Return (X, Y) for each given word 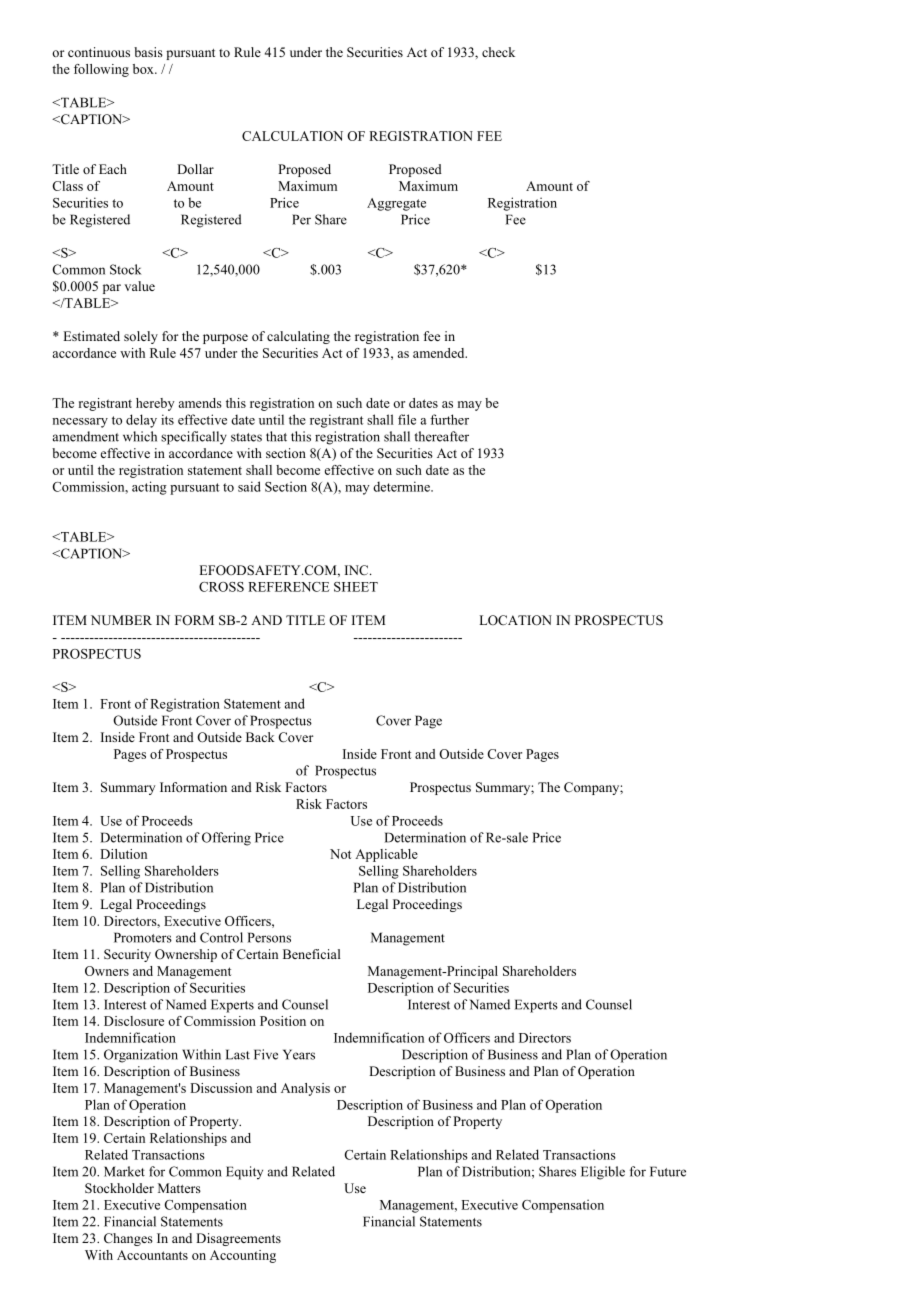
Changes (128, 1239)
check (498, 52)
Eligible (603, 1173)
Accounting (243, 1256)
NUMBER (121, 620)
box (144, 69)
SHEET (356, 587)
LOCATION (515, 620)
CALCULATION (292, 136)
